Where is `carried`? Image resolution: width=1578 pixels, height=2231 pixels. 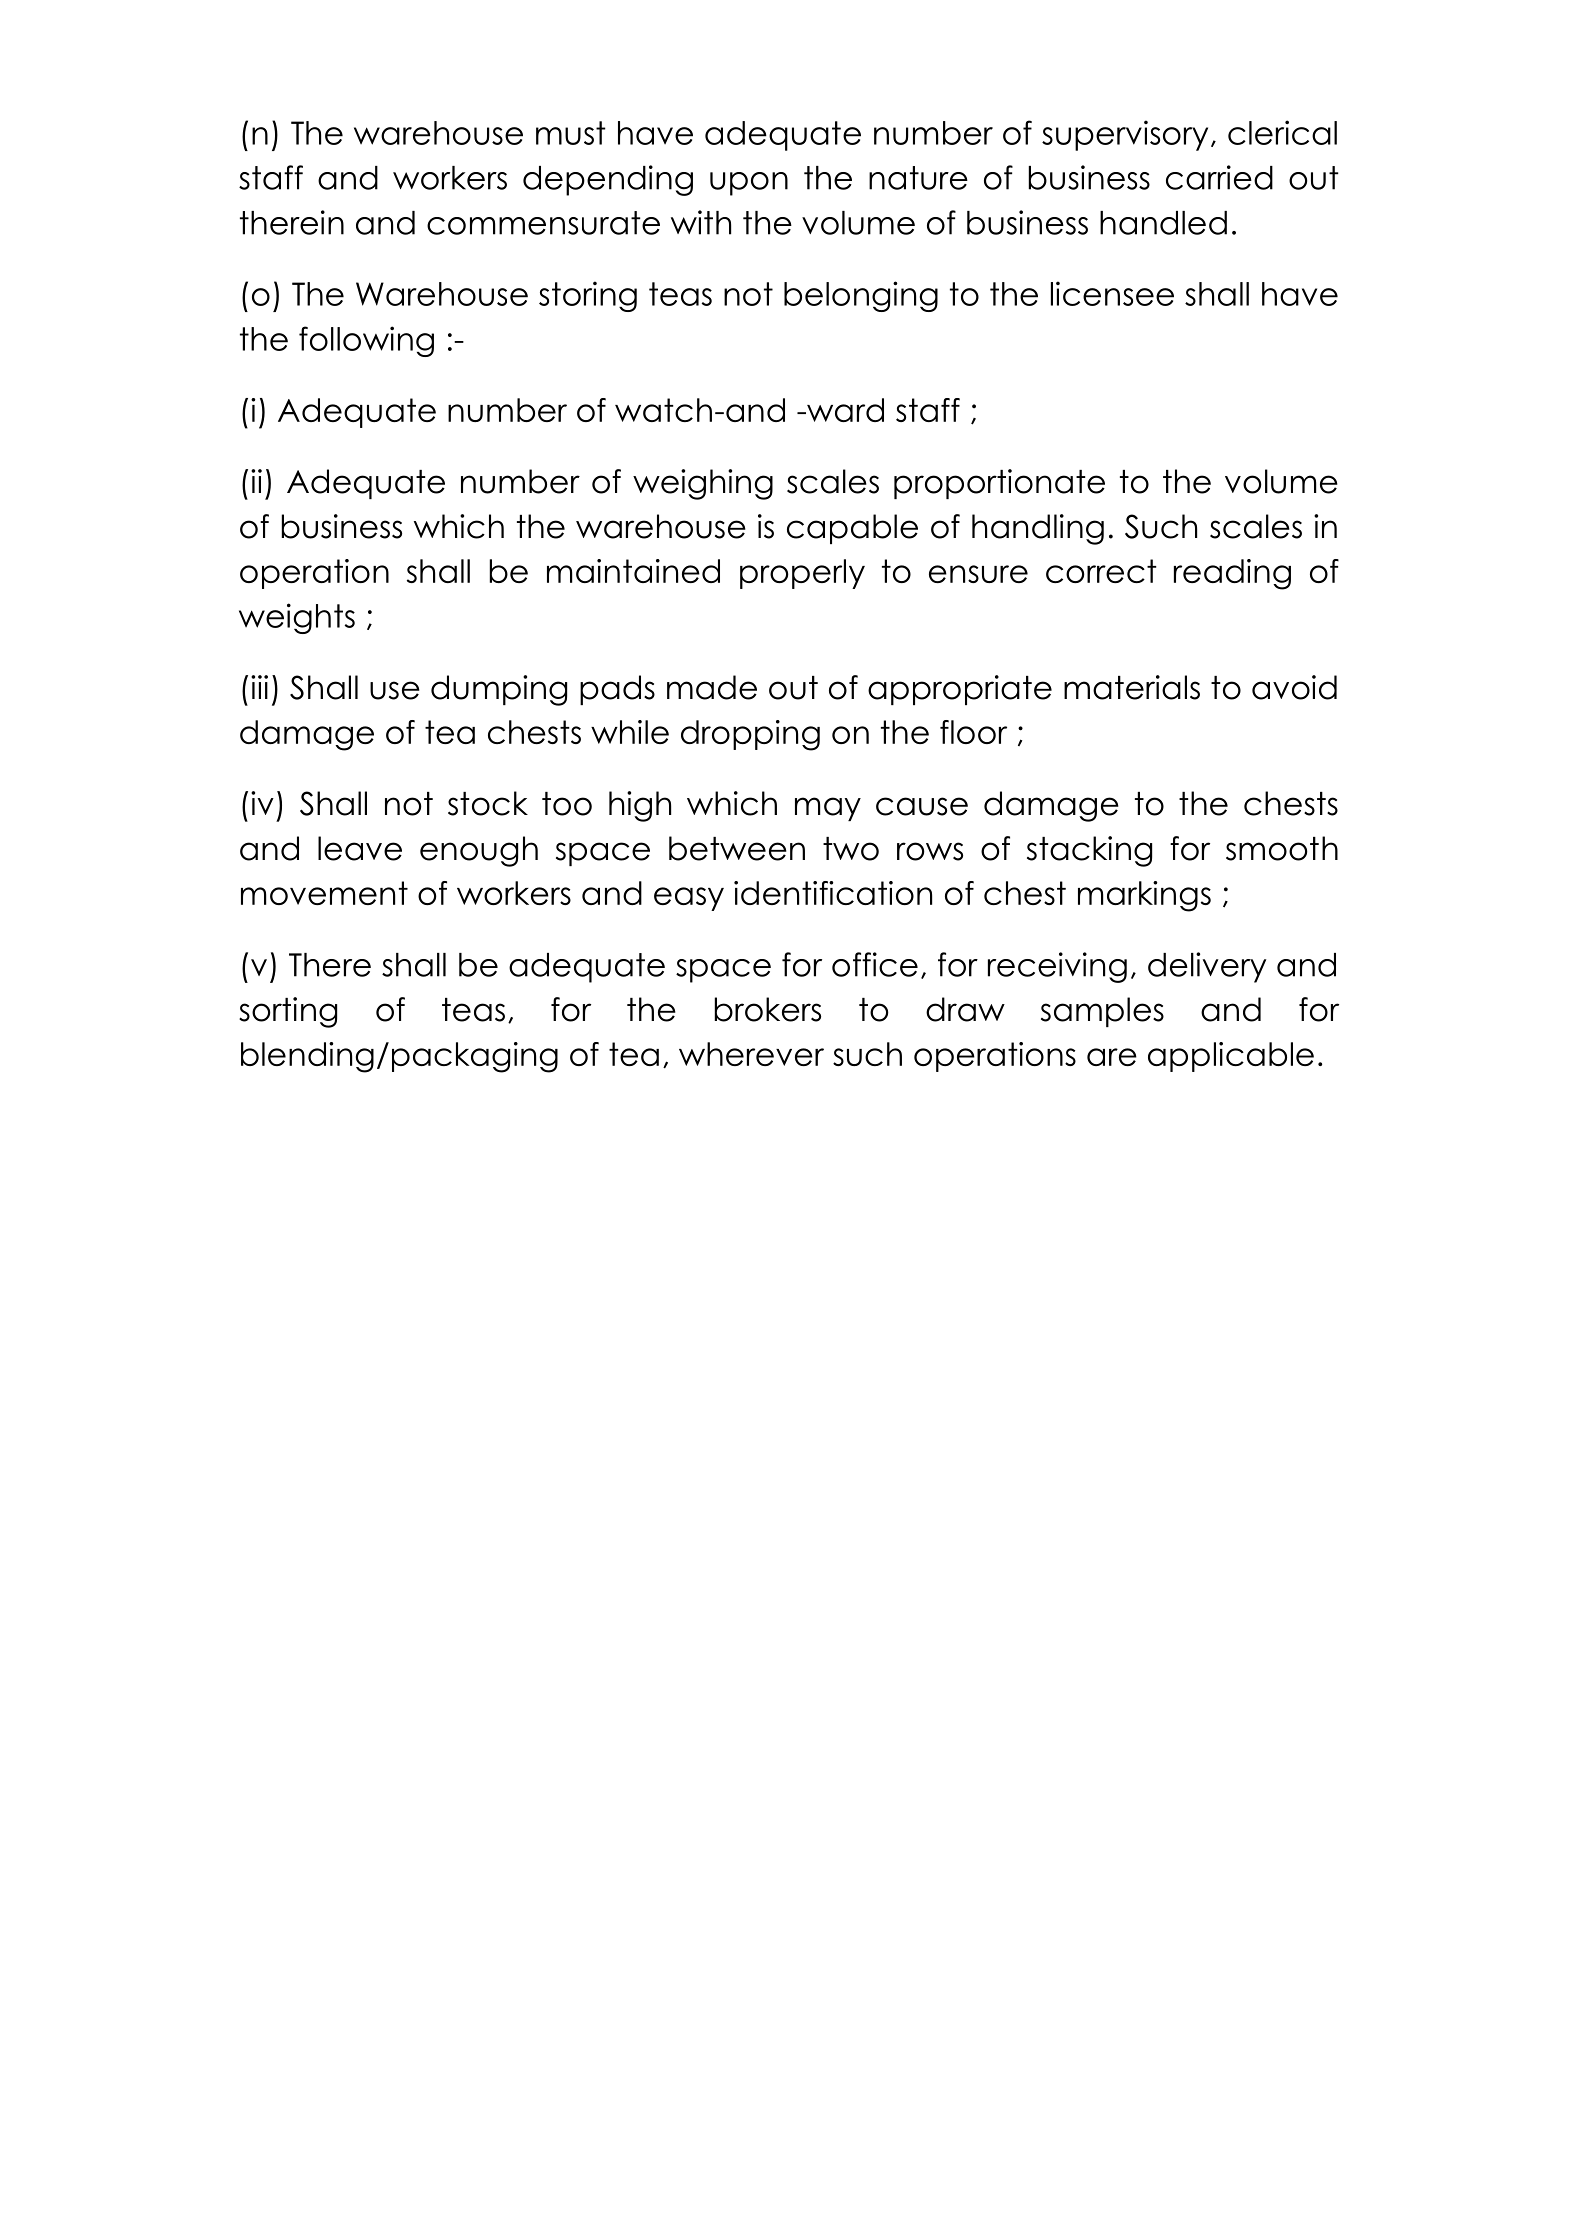
carried is located at coordinates (1219, 177).
